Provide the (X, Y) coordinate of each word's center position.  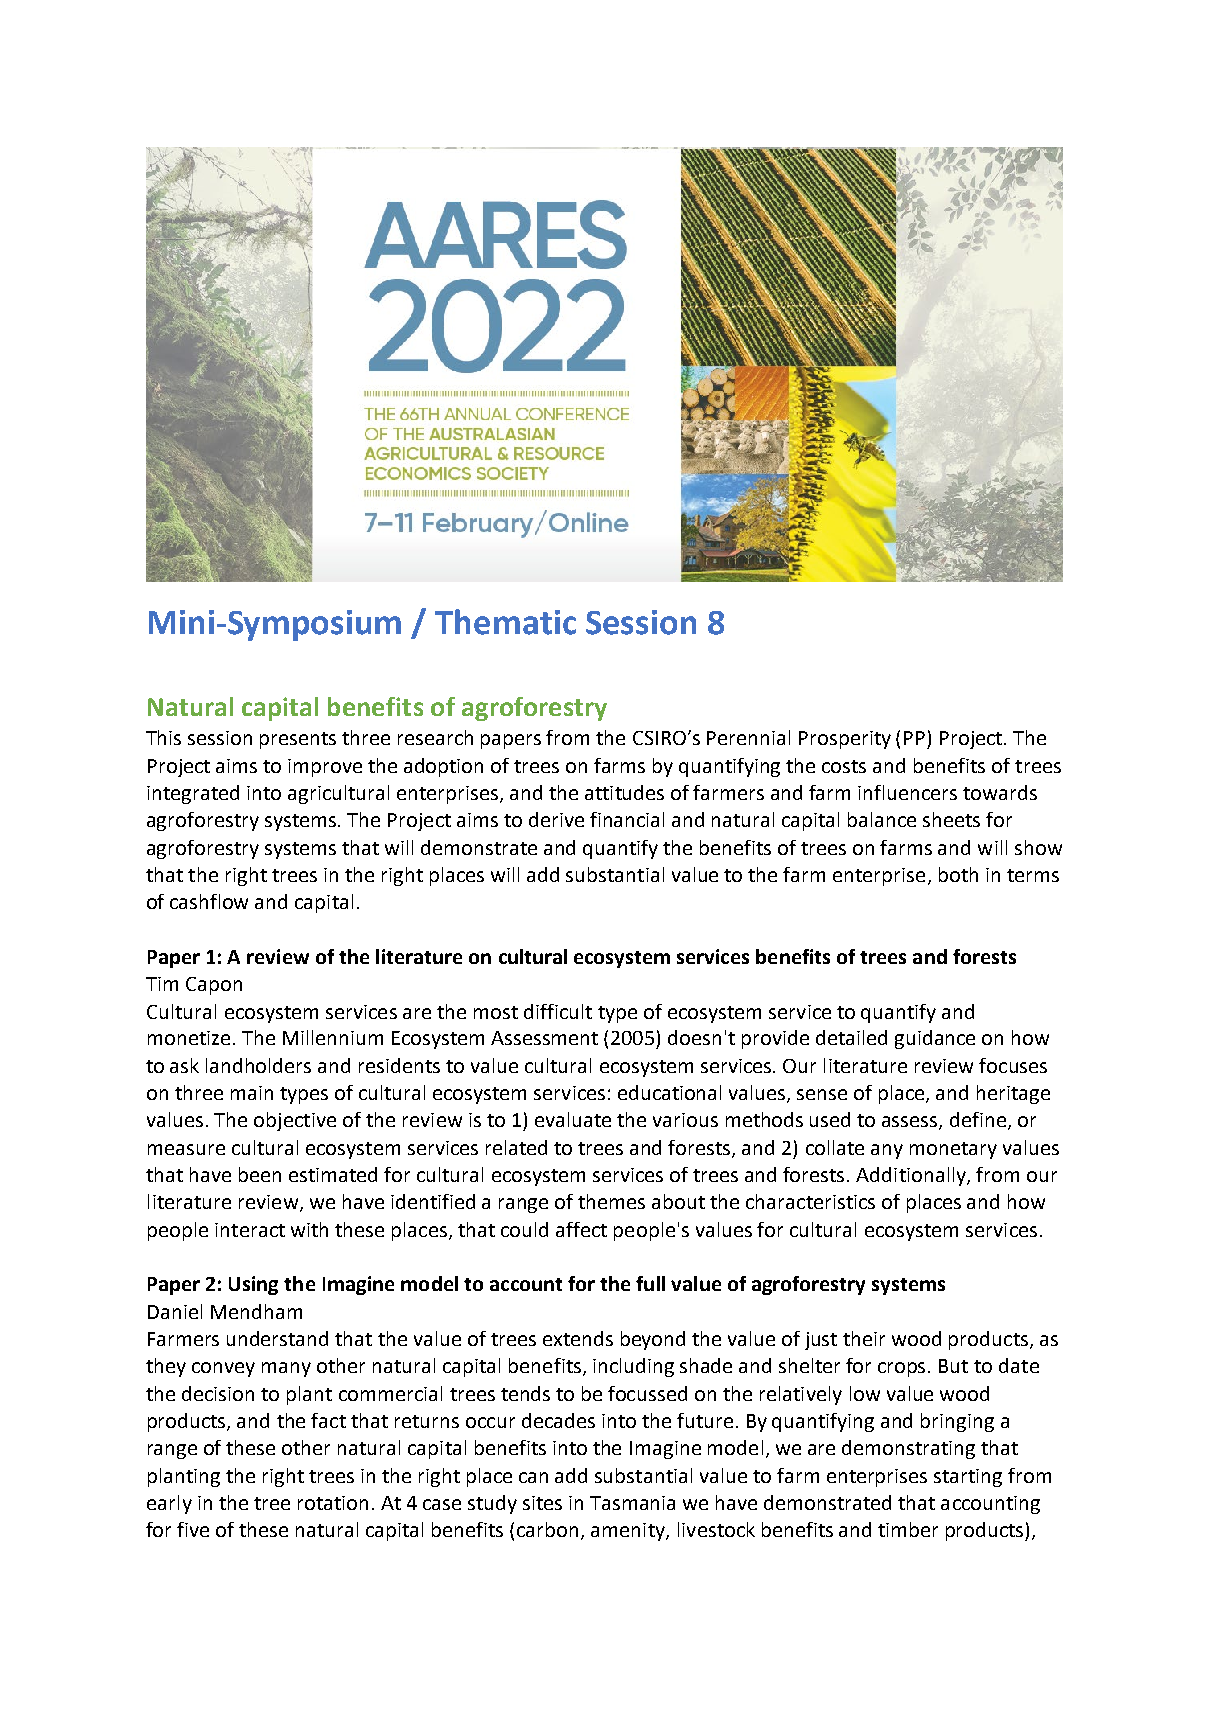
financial (627, 819)
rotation (333, 1503)
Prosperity (845, 740)
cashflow (209, 901)
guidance (935, 1039)
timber (908, 1529)
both (958, 874)
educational (669, 1092)
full (650, 1283)
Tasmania (632, 1503)
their (864, 1338)
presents (298, 740)
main (252, 1093)
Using (253, 1285)
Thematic (505, 622)
